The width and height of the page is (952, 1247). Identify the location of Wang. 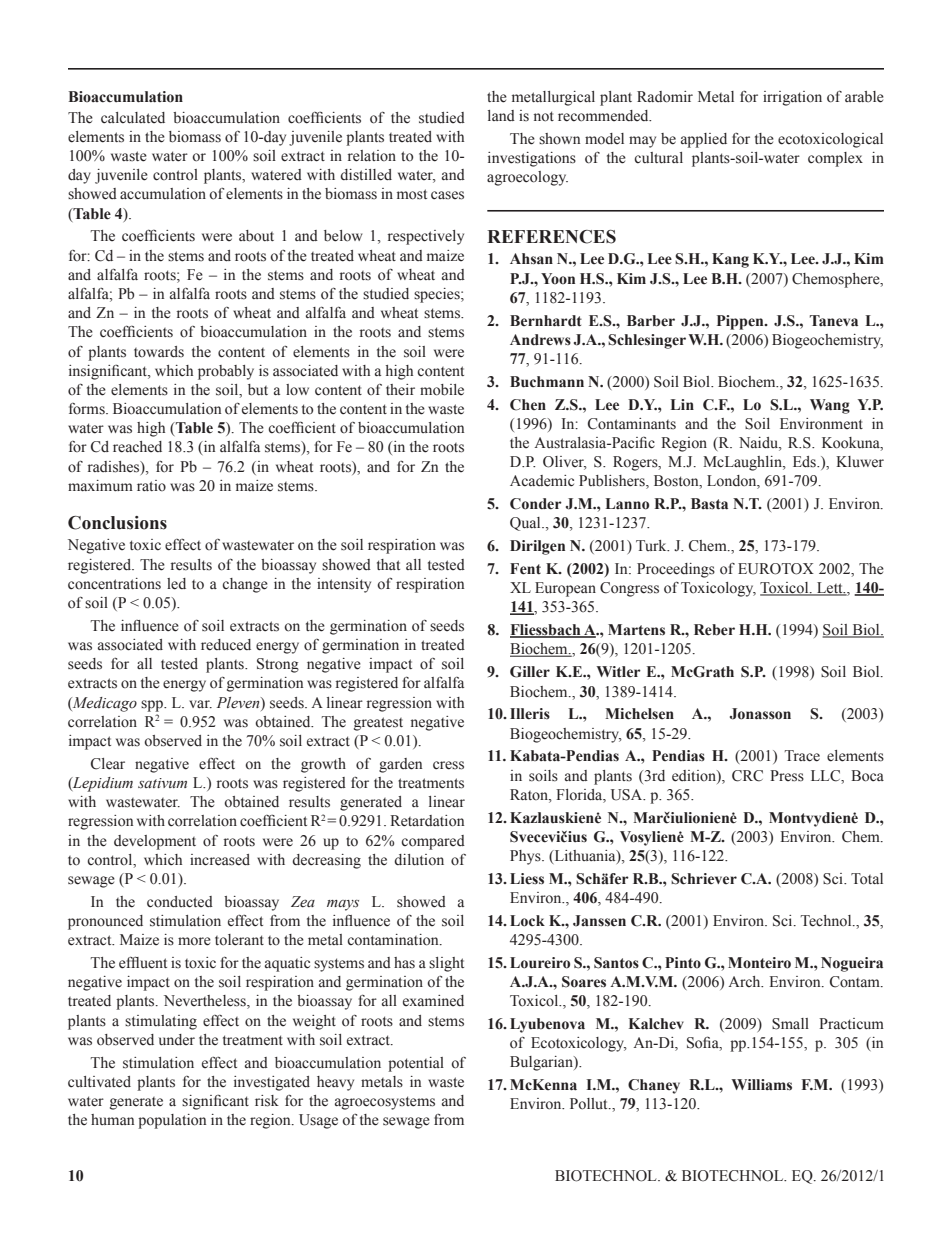
(830, 406).
